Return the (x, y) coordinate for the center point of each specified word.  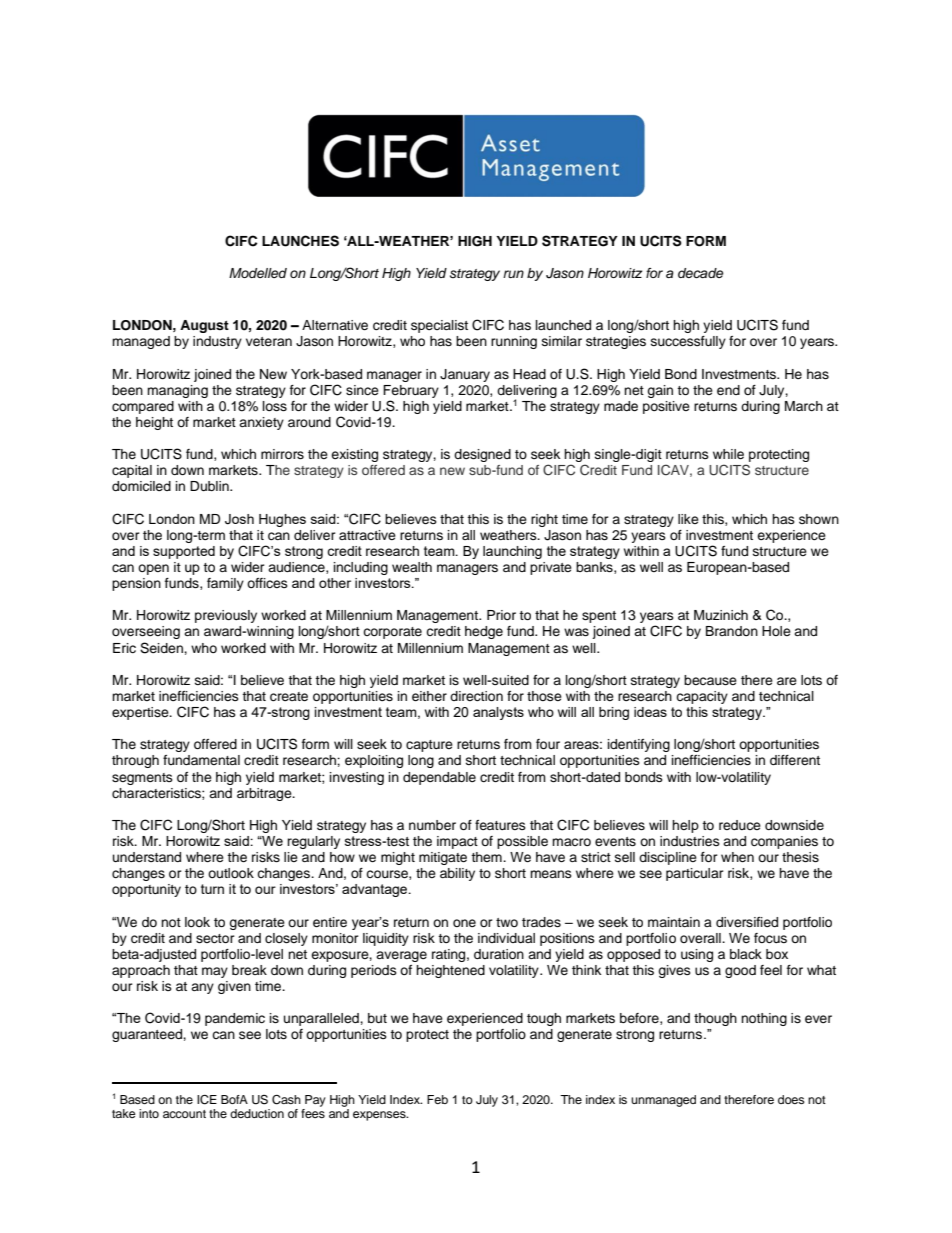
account (184, 1114)
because (710, 680)
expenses (380, 1116)
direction (476, 696)
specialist (439, 326)
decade (701, 273)
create (289, 697)
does (791, 1099)
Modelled (258, 273)
